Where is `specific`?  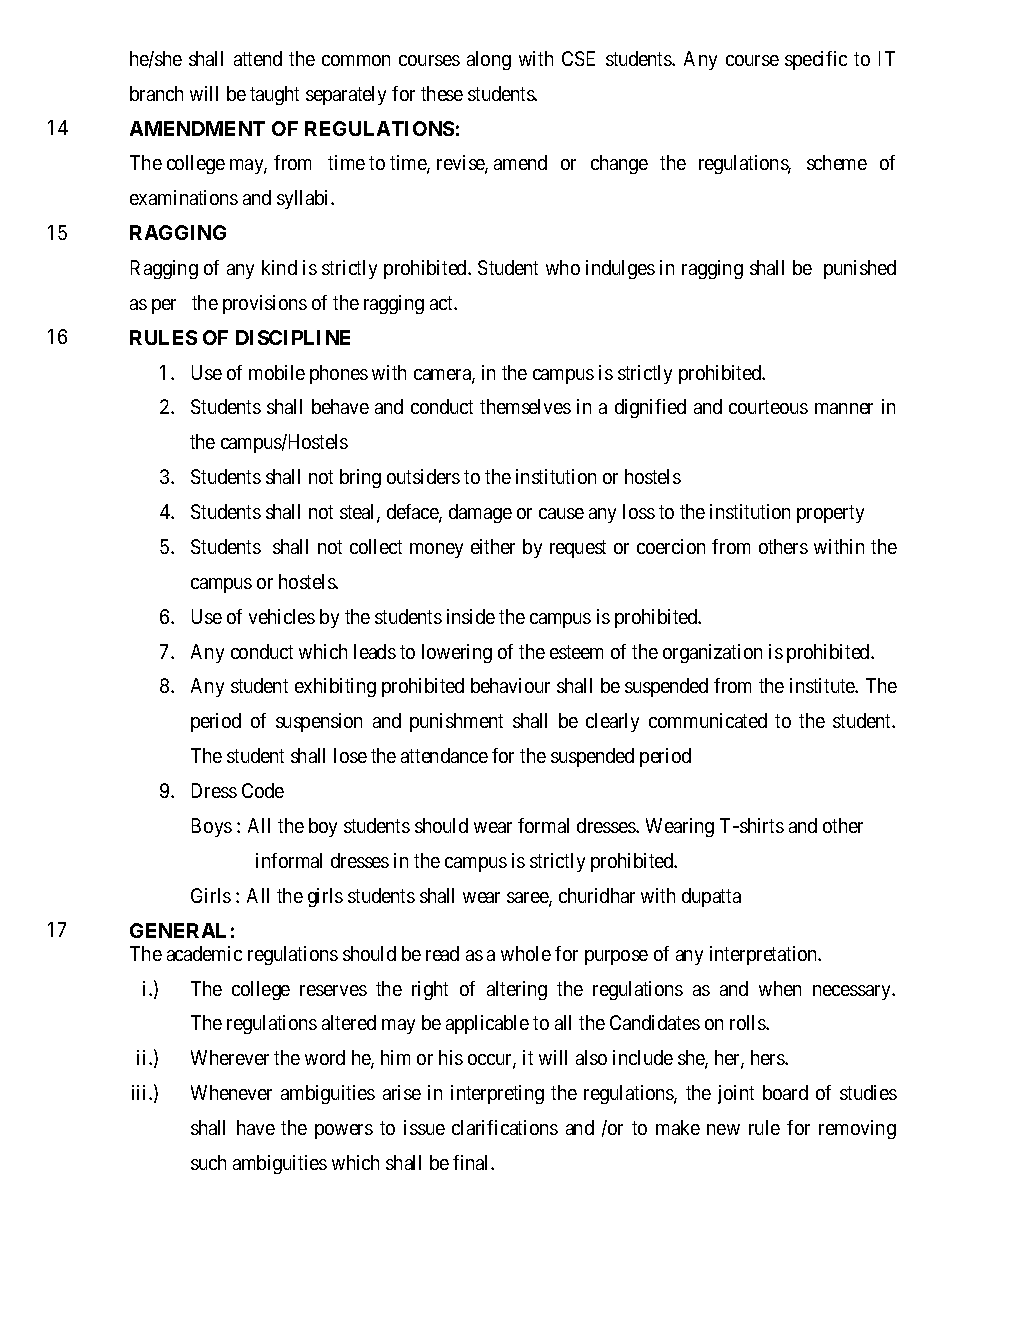
specific is located at coordinates (816, 60).
